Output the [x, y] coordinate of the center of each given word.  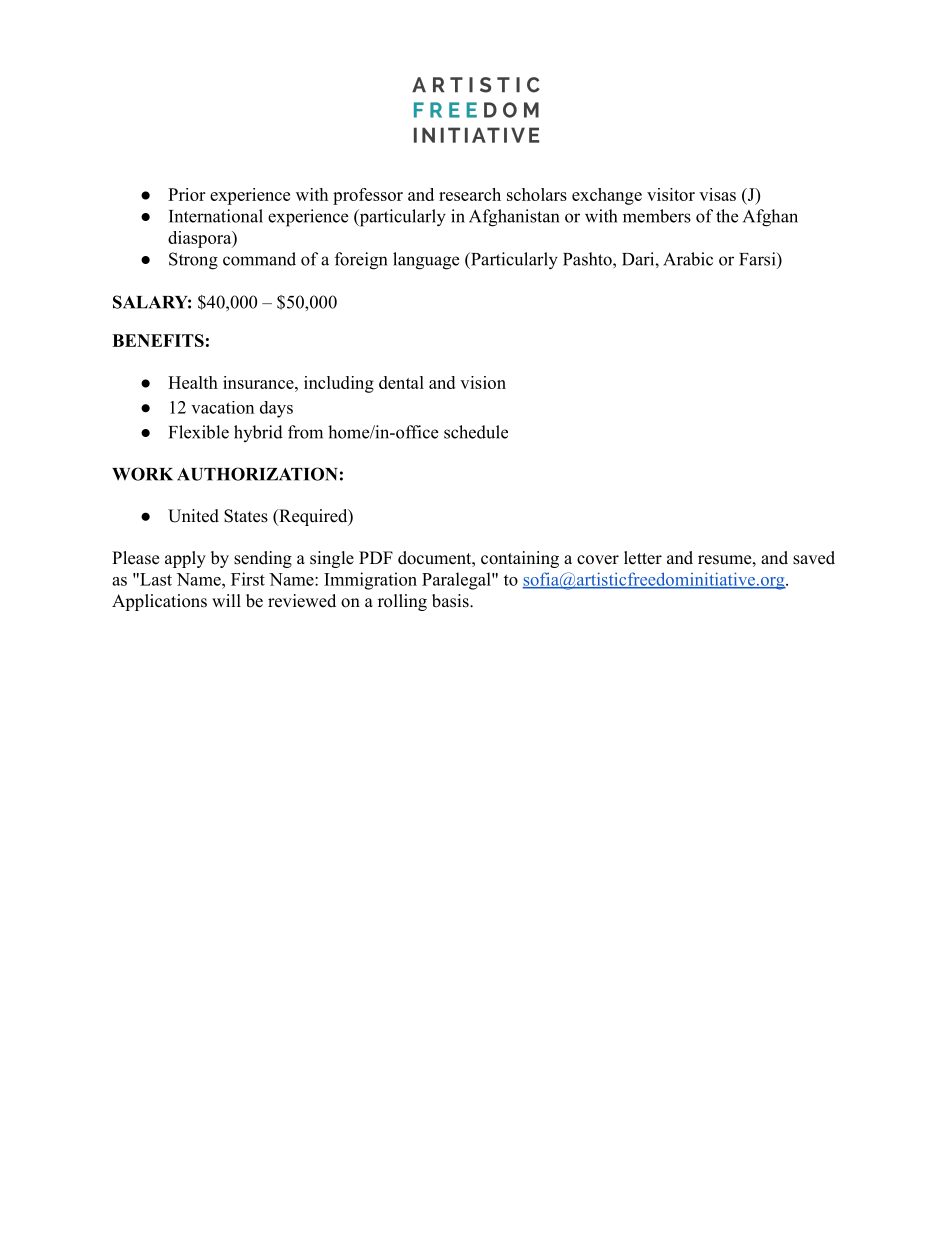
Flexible [199, 432]
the [727, 216]
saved [814, 558]
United [193, 516]
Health [193, 382]
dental [401, 382]
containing [520, 559]
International [216, 216]
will [226, 600]
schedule [476, 432]
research [470, 194]
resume [724, 560]
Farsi [758, 259]
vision [483, 382]
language [426, 261]
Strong [193, 261]
